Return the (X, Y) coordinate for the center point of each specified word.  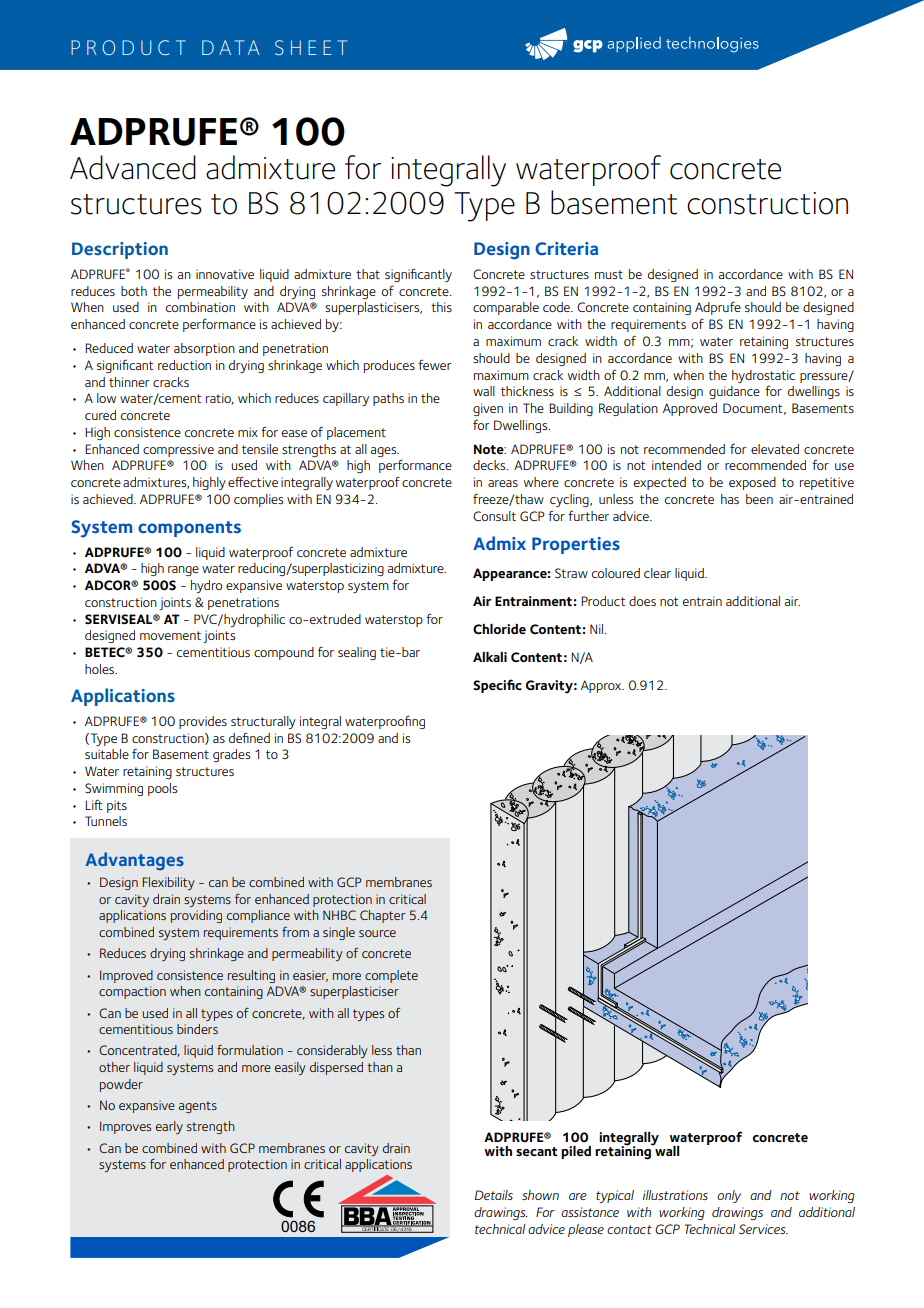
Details (494, 1195)
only (729, 1196)
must (609, 274)
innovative (225, 274)
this (441, 307)
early (169, 1127)
